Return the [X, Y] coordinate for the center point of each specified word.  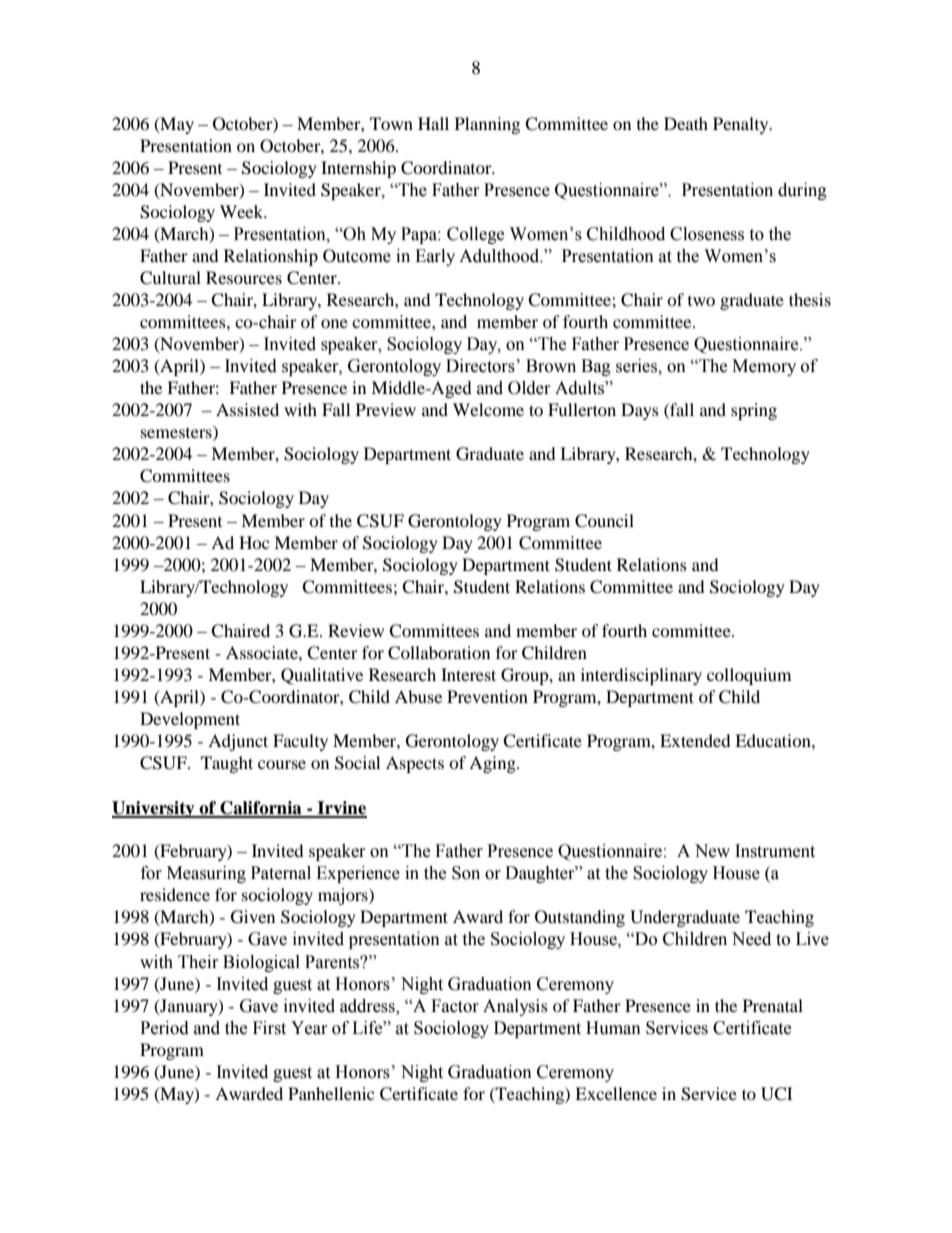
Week [243, 211]
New [712, 851]
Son [466, 873]
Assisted [247, 409]
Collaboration [439, 653]
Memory [764, 367]
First [269, 1028]
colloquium [749, 676]
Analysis [515, 1007]
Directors [480, 366]
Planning [487, 125]
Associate [263, 652]
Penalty [742, 125]
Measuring [206, 874]
